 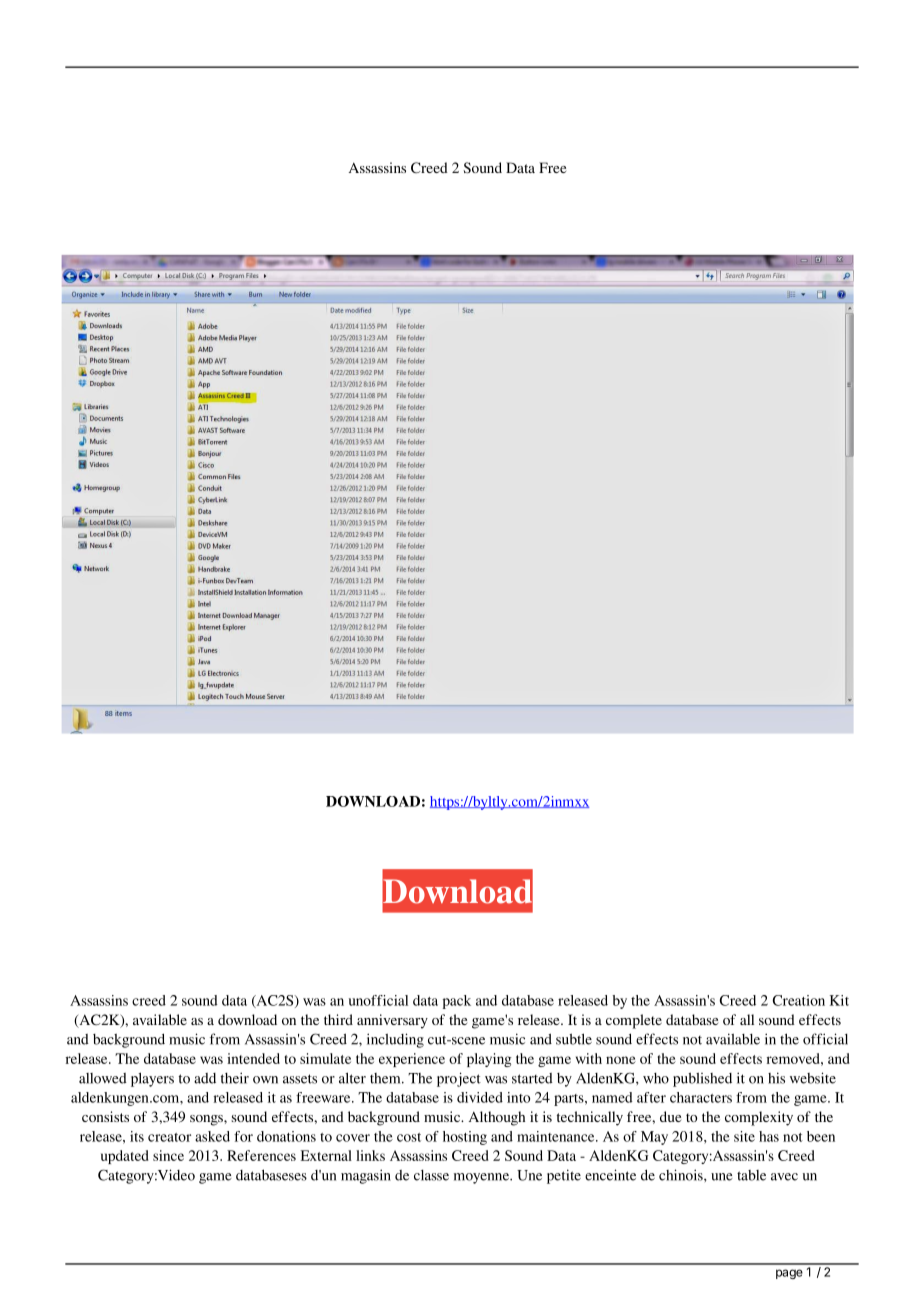 I want to click on asked, so click(x=212, y=1136).
